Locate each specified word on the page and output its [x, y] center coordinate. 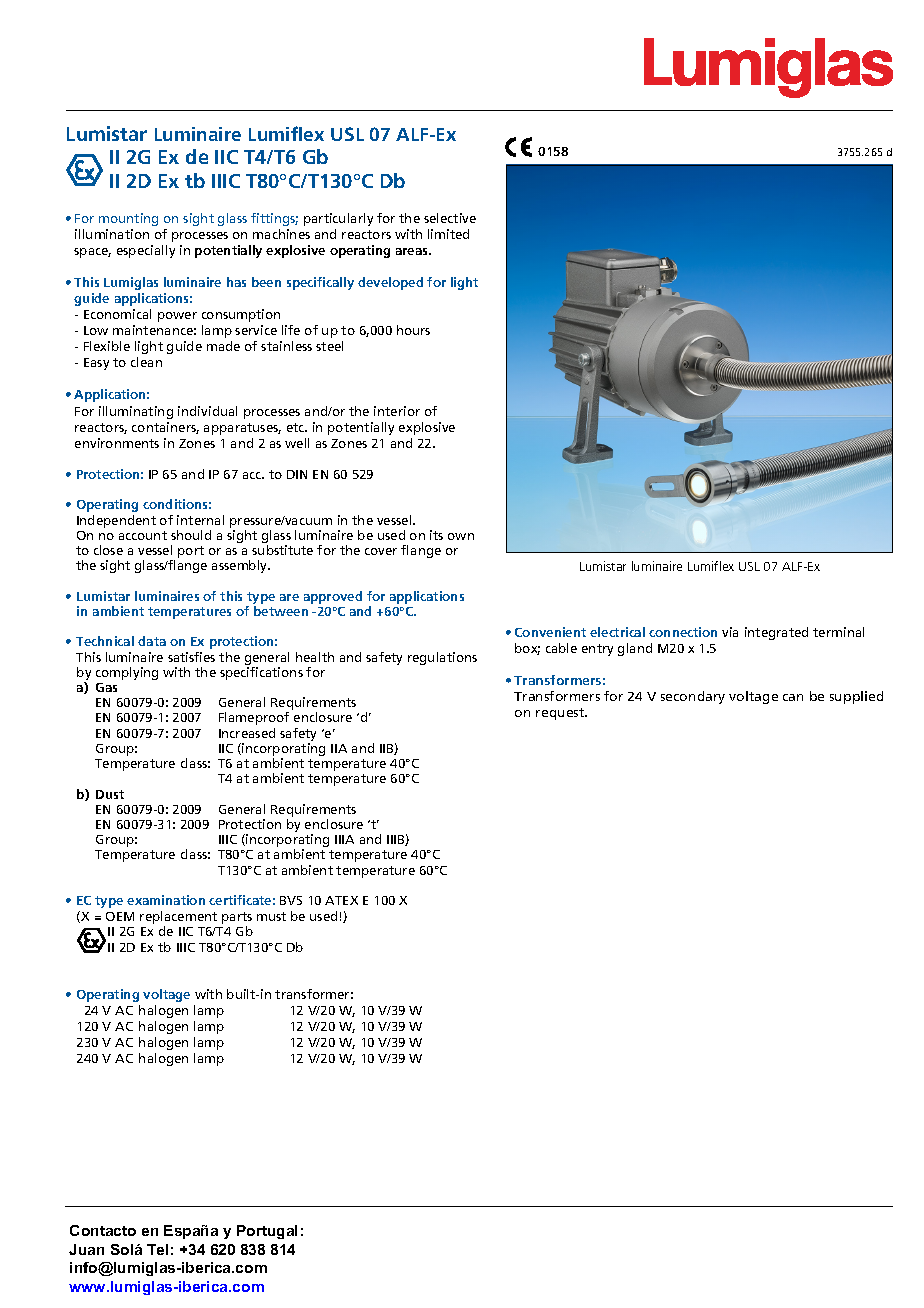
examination [166, 900]
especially [146, 251]
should [191, 535]
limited [448, 234]
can [793, 697]
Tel [157, 1249]
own [461, 536]
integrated [776, 633]
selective [450, 218]
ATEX [341, 900]
